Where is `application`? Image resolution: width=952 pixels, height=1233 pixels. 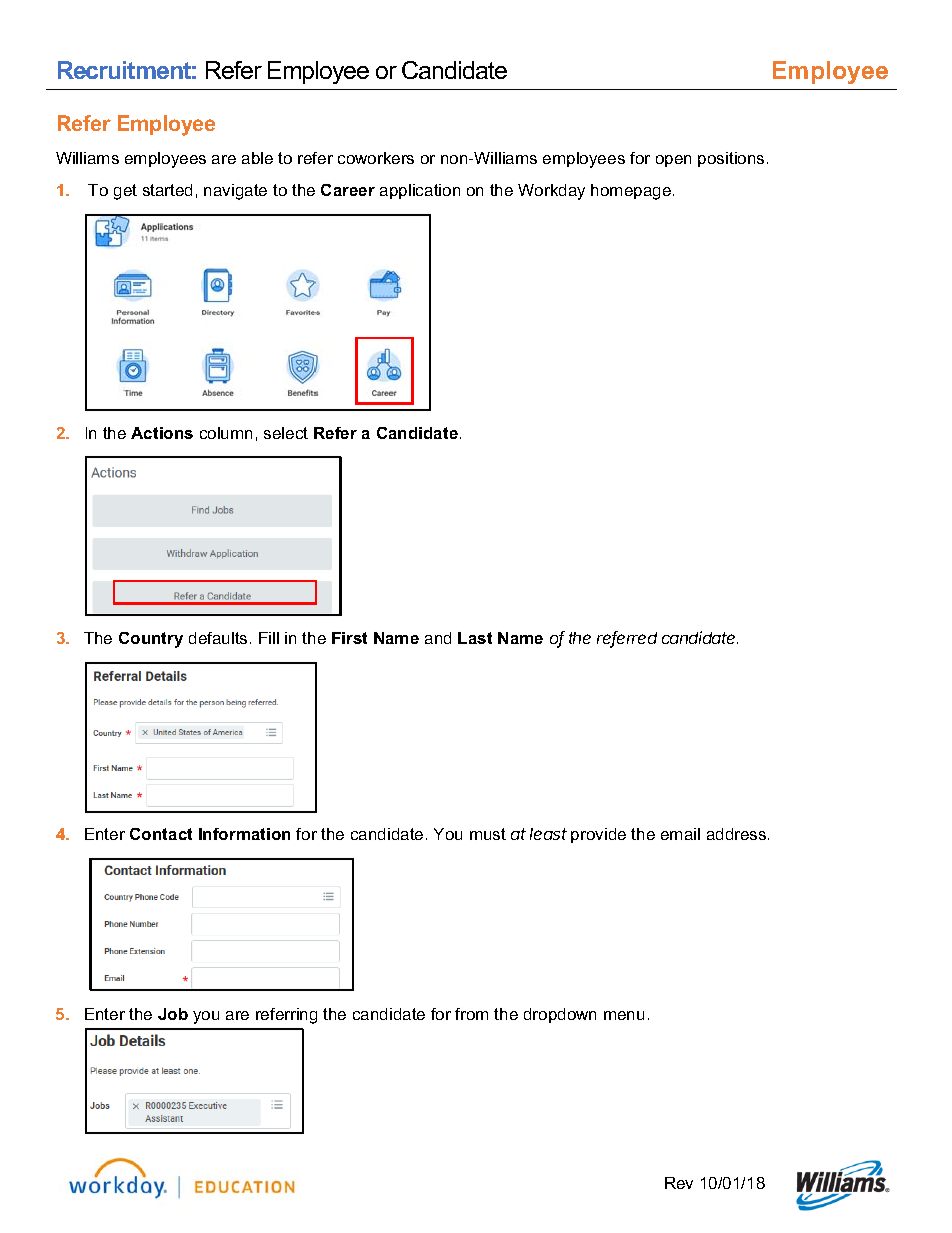
application is located at coordinates (420, 191).
